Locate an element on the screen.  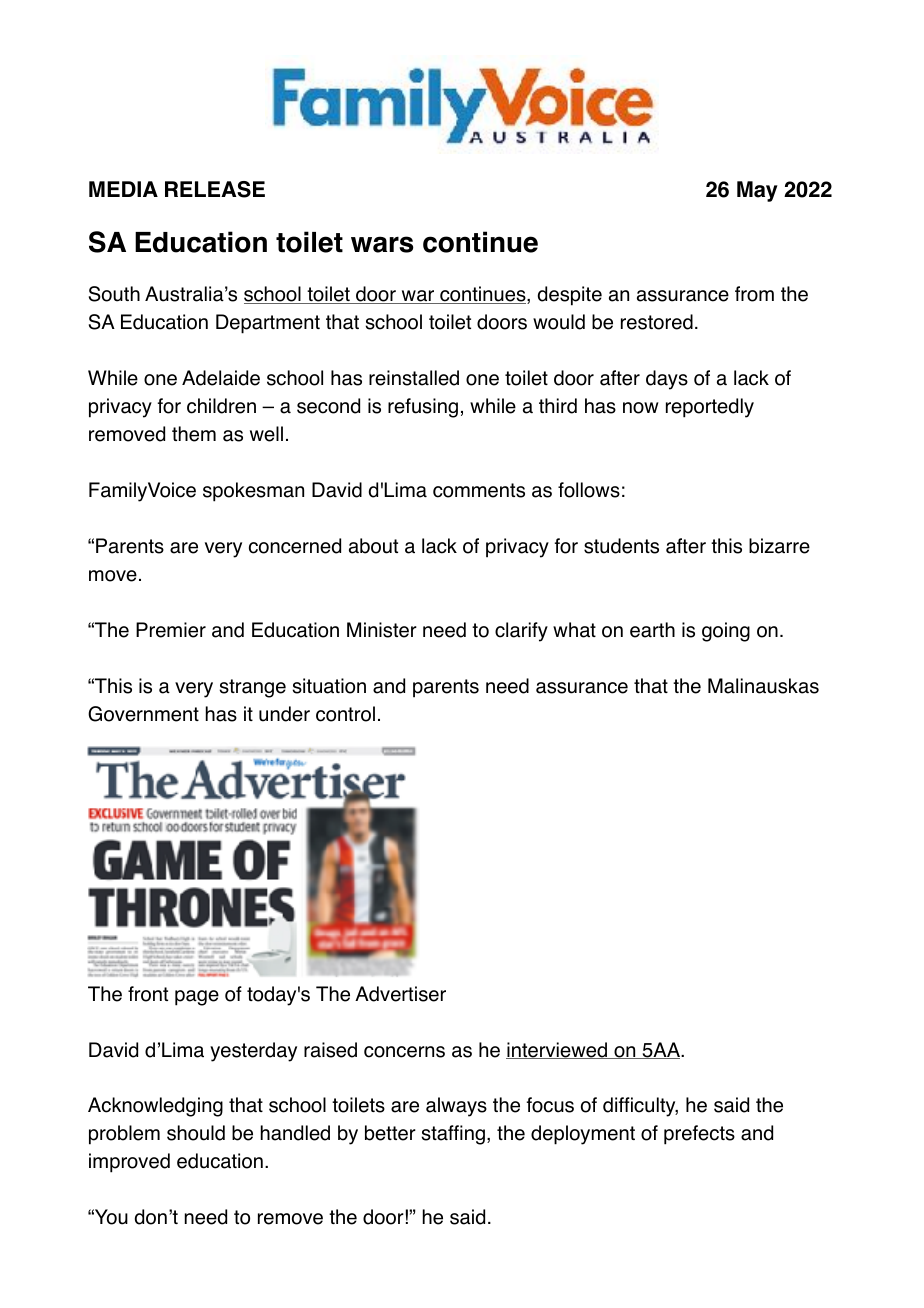
Advertiser is located at coordinates (400, 994).
